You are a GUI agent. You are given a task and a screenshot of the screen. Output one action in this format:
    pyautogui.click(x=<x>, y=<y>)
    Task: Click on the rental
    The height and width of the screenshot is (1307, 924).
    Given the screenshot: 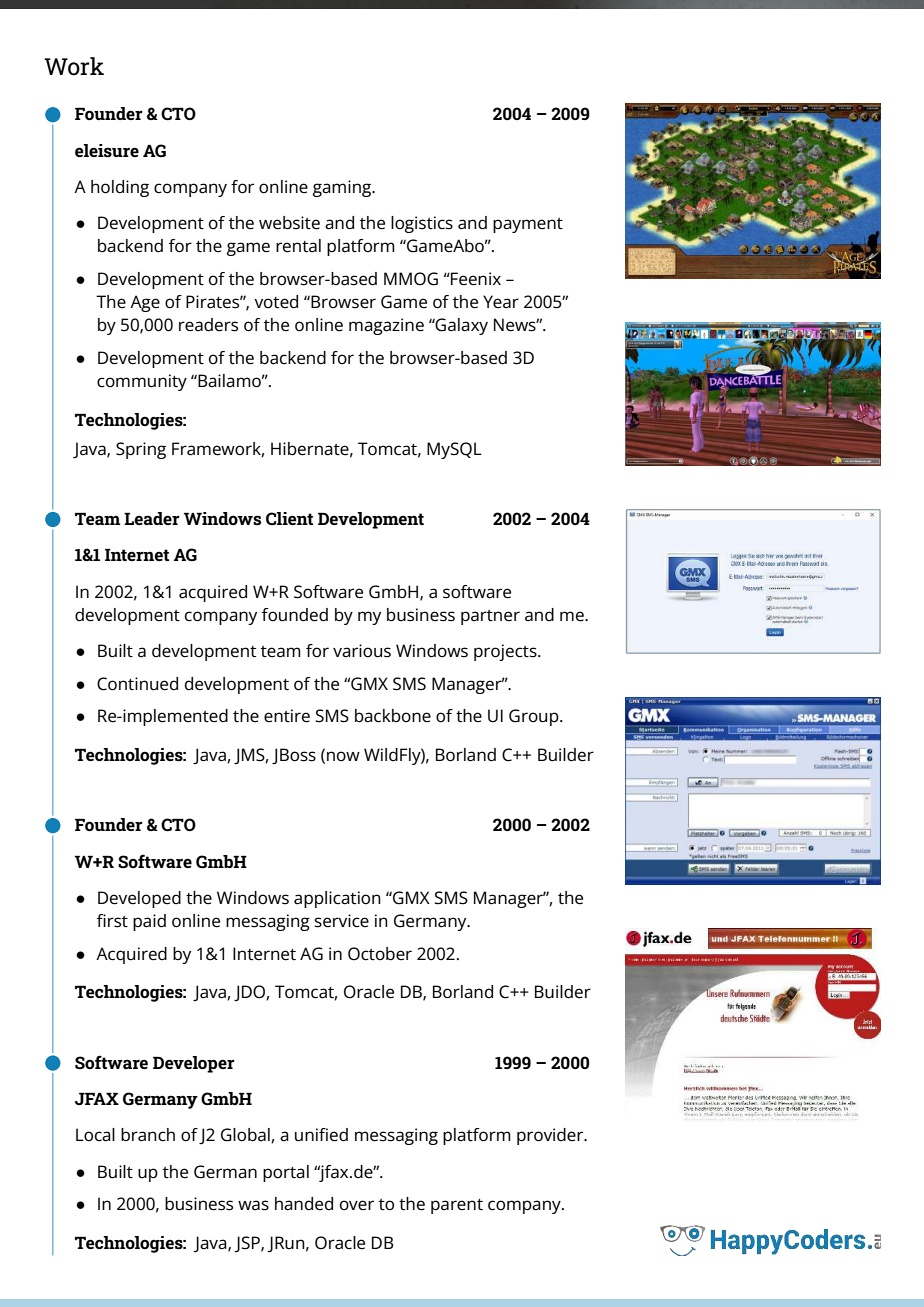 What is the action you would take?
    pyautogui.click(x=298, y=246)
